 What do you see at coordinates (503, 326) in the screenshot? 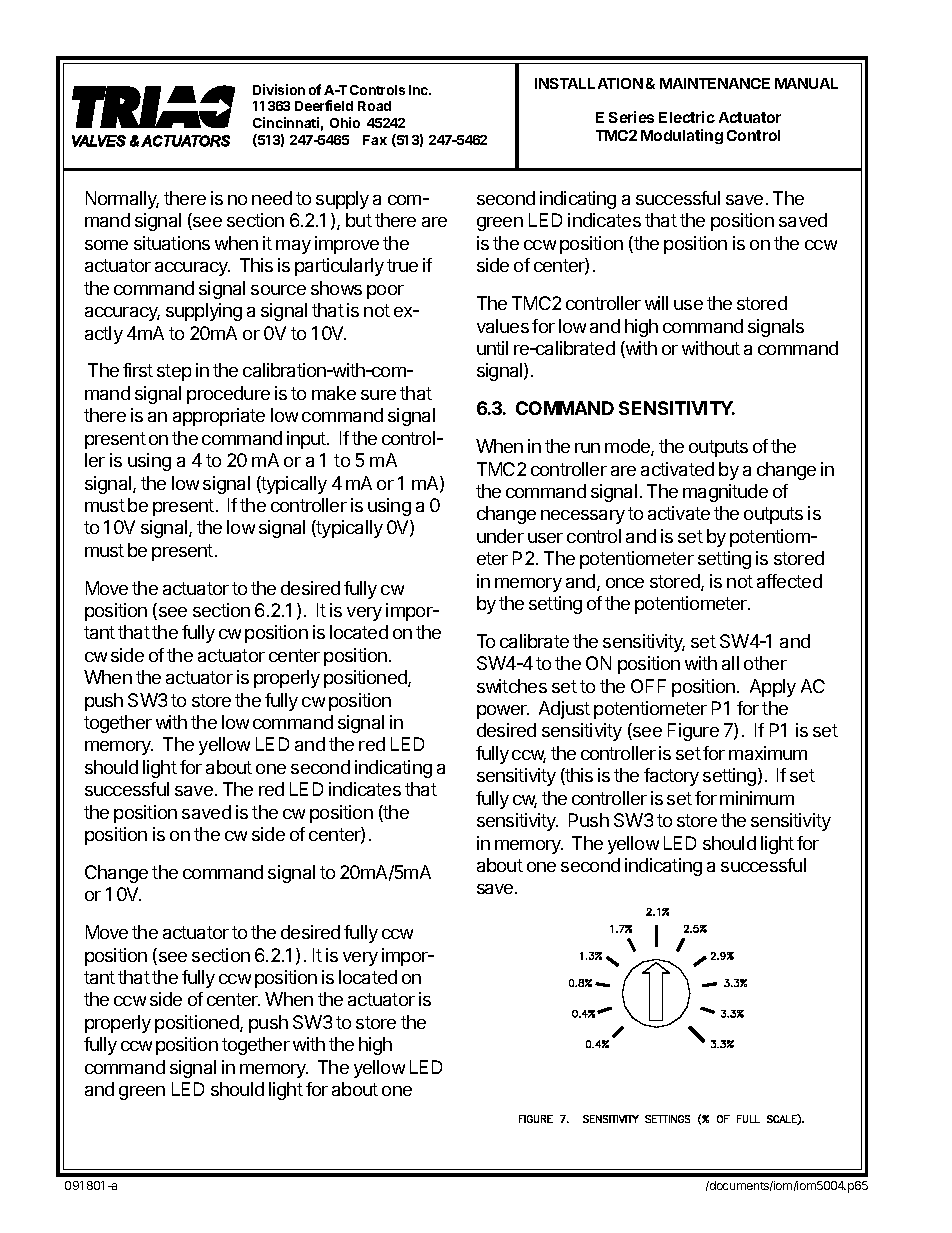
I see `values` at bounding box center [503, 326].
